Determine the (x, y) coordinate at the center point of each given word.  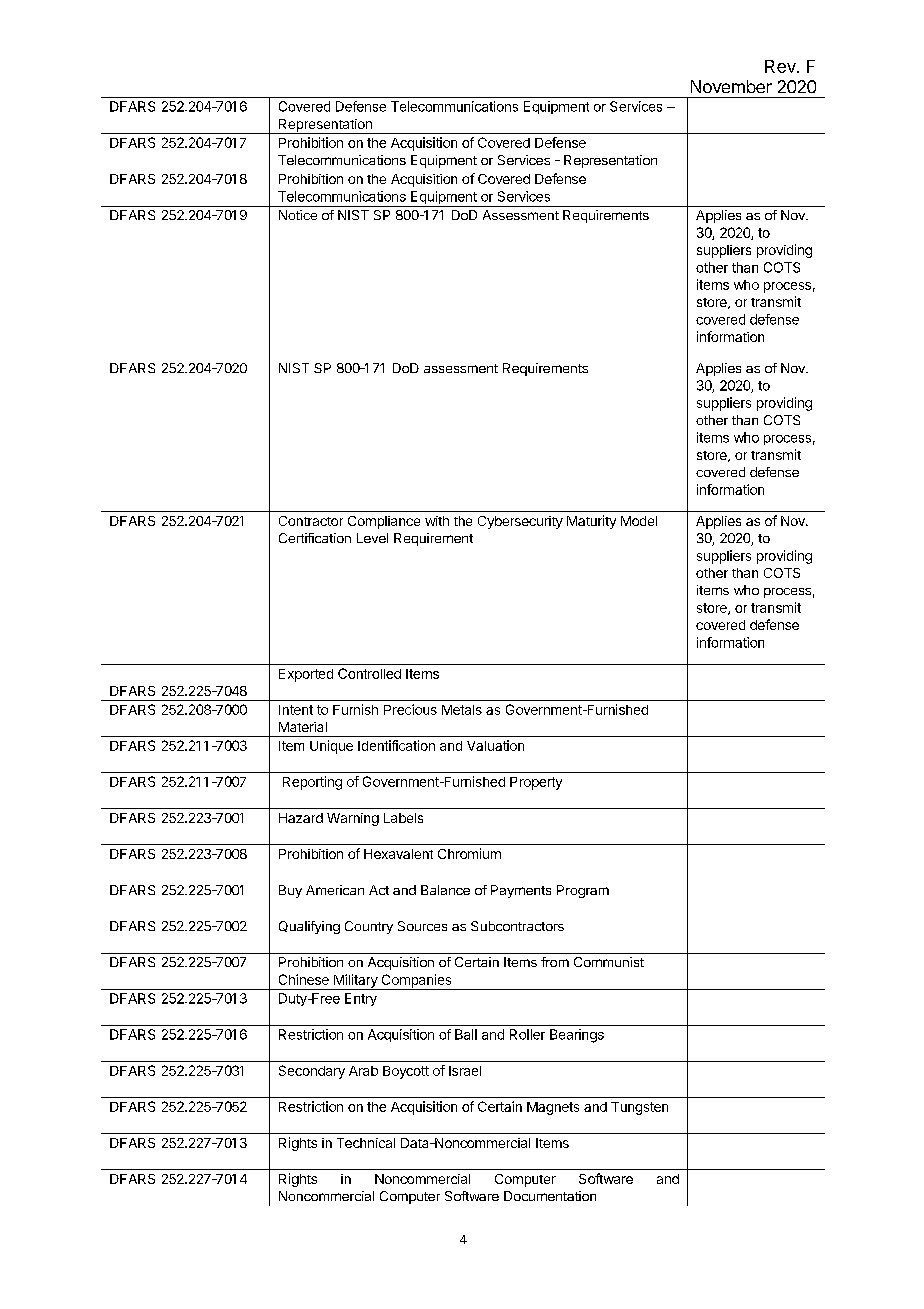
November (731, 86)
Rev (781, 66)
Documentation (550, 1196)
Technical (366, 1143)
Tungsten (639, 1108)
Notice (298, 215)
